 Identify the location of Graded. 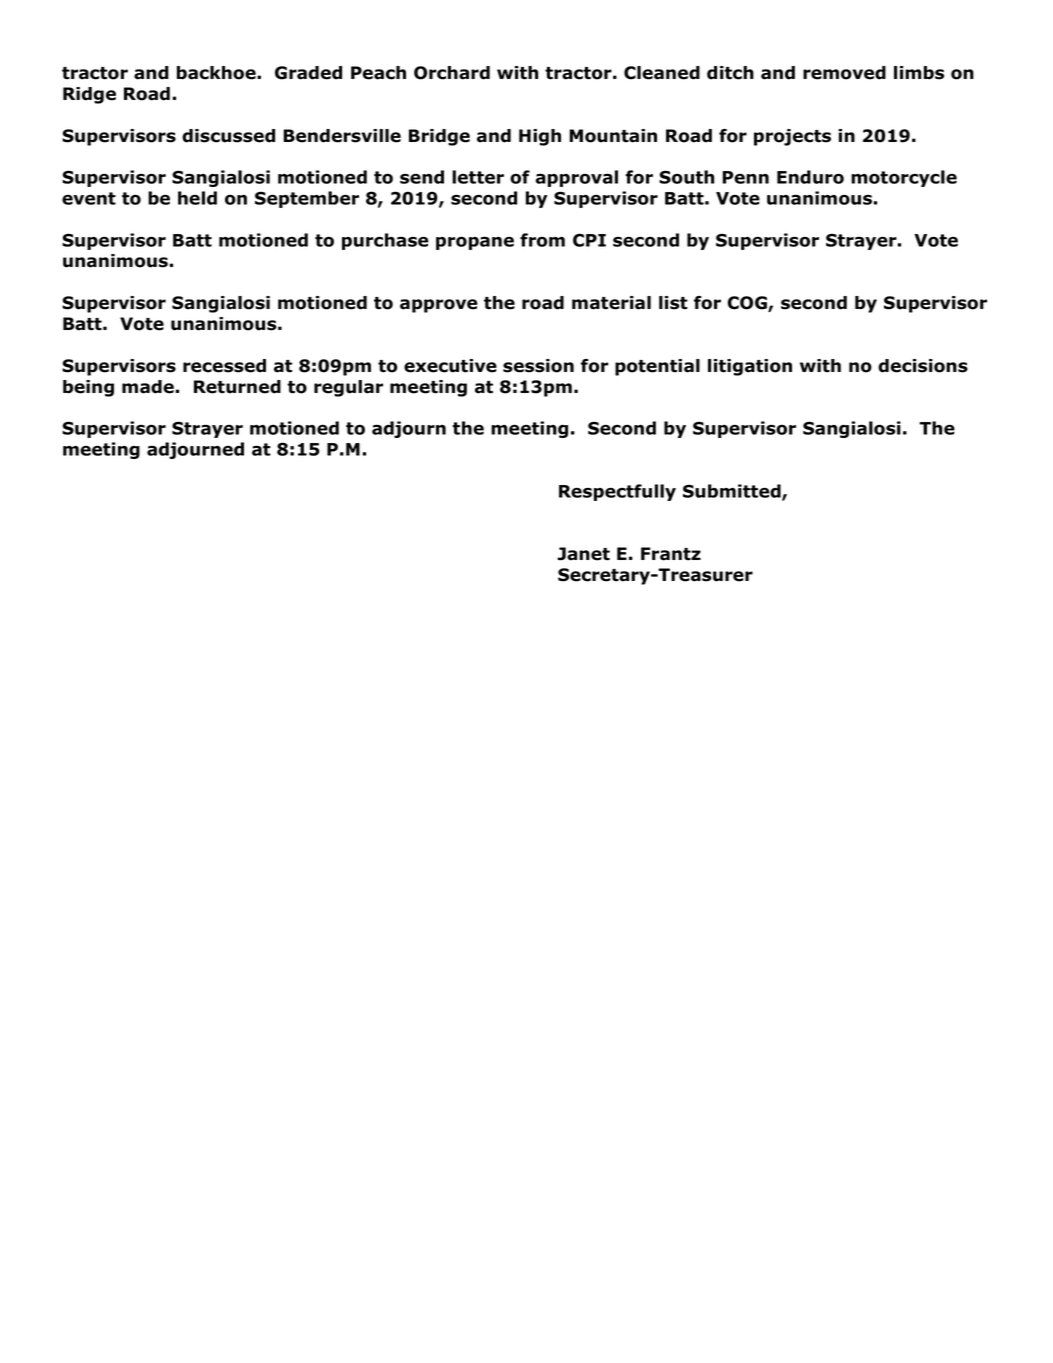
(308, 73).
